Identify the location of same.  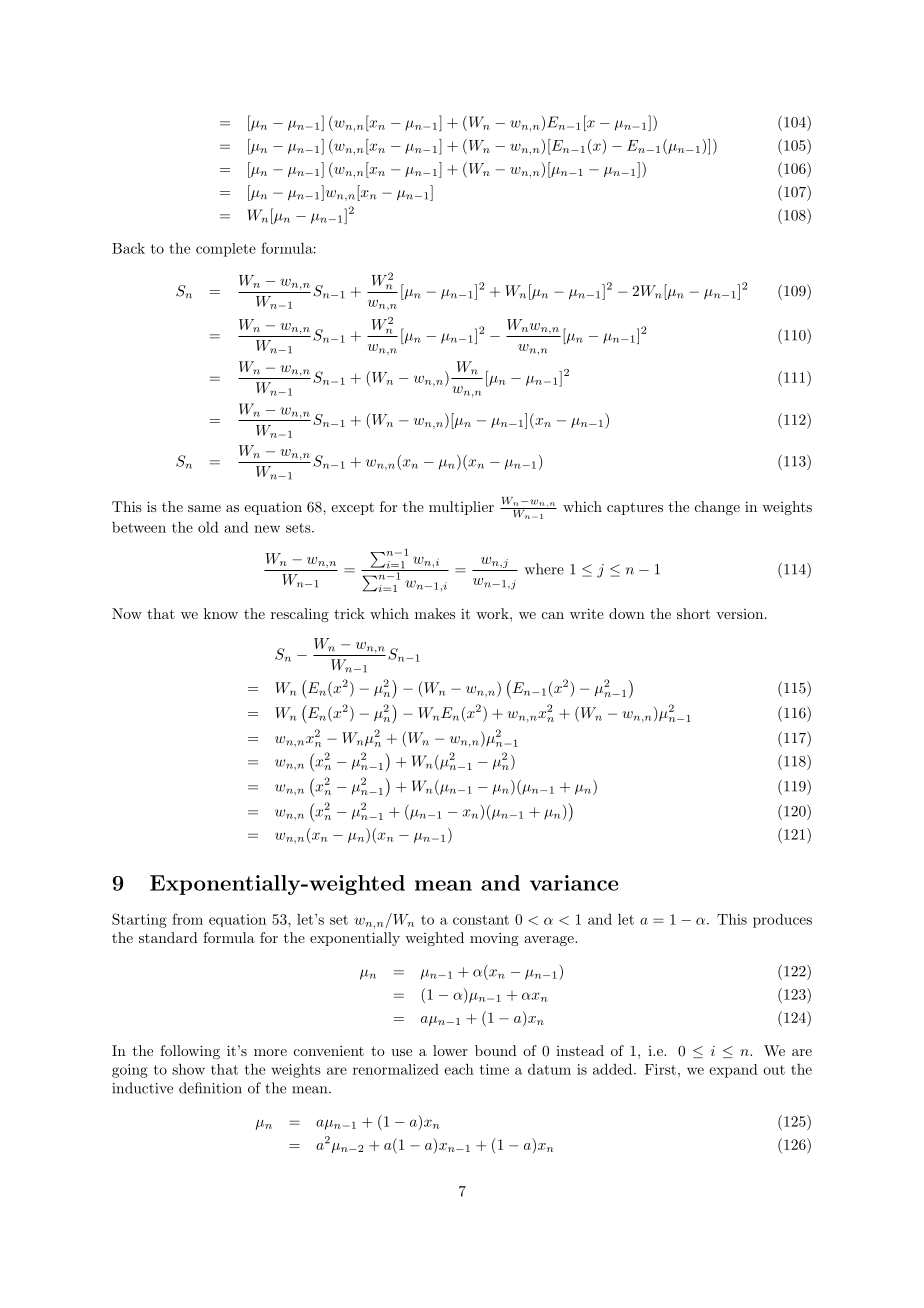
(204, 508).
